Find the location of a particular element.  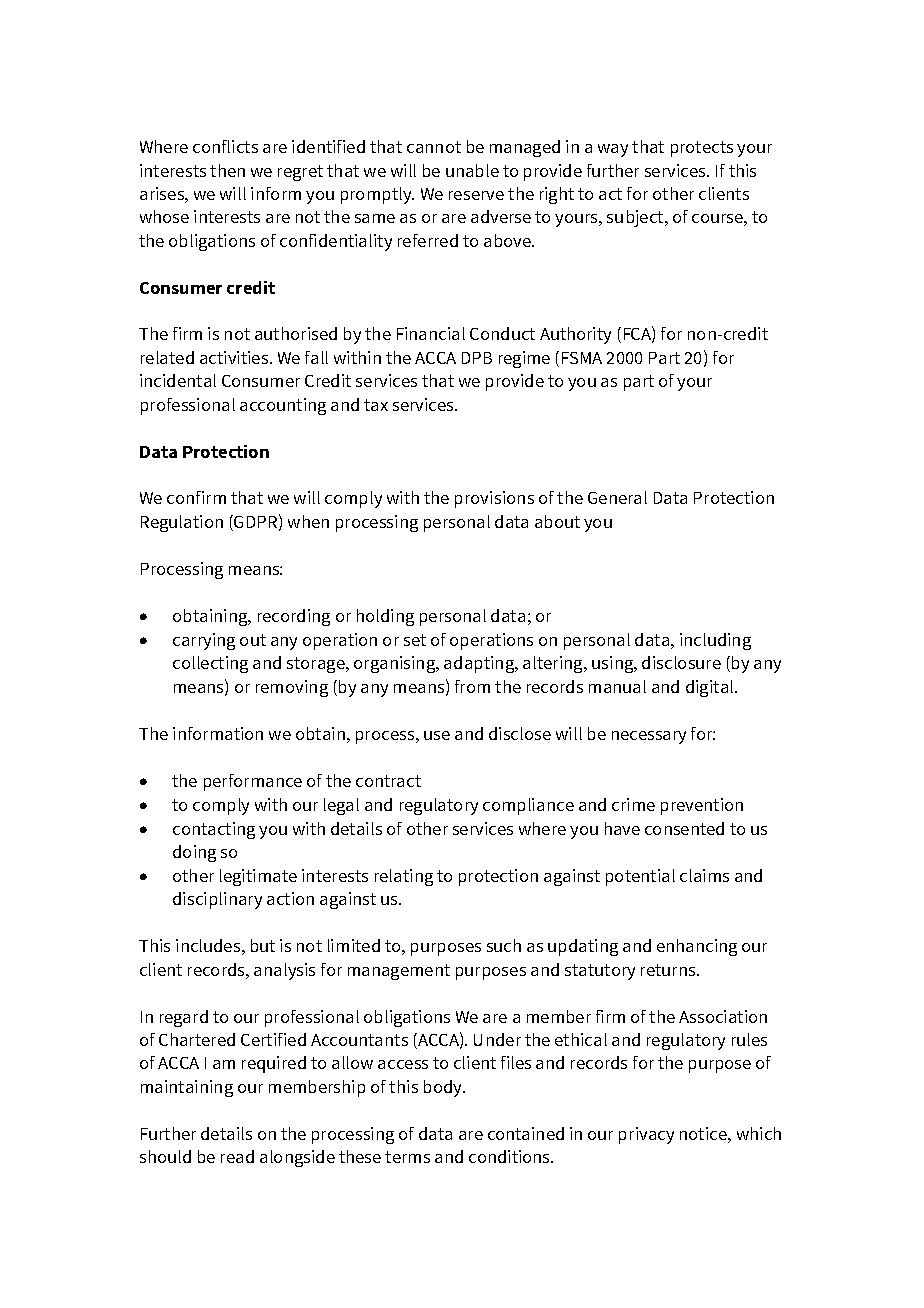

compliance is located at coordinates (528, 806).
